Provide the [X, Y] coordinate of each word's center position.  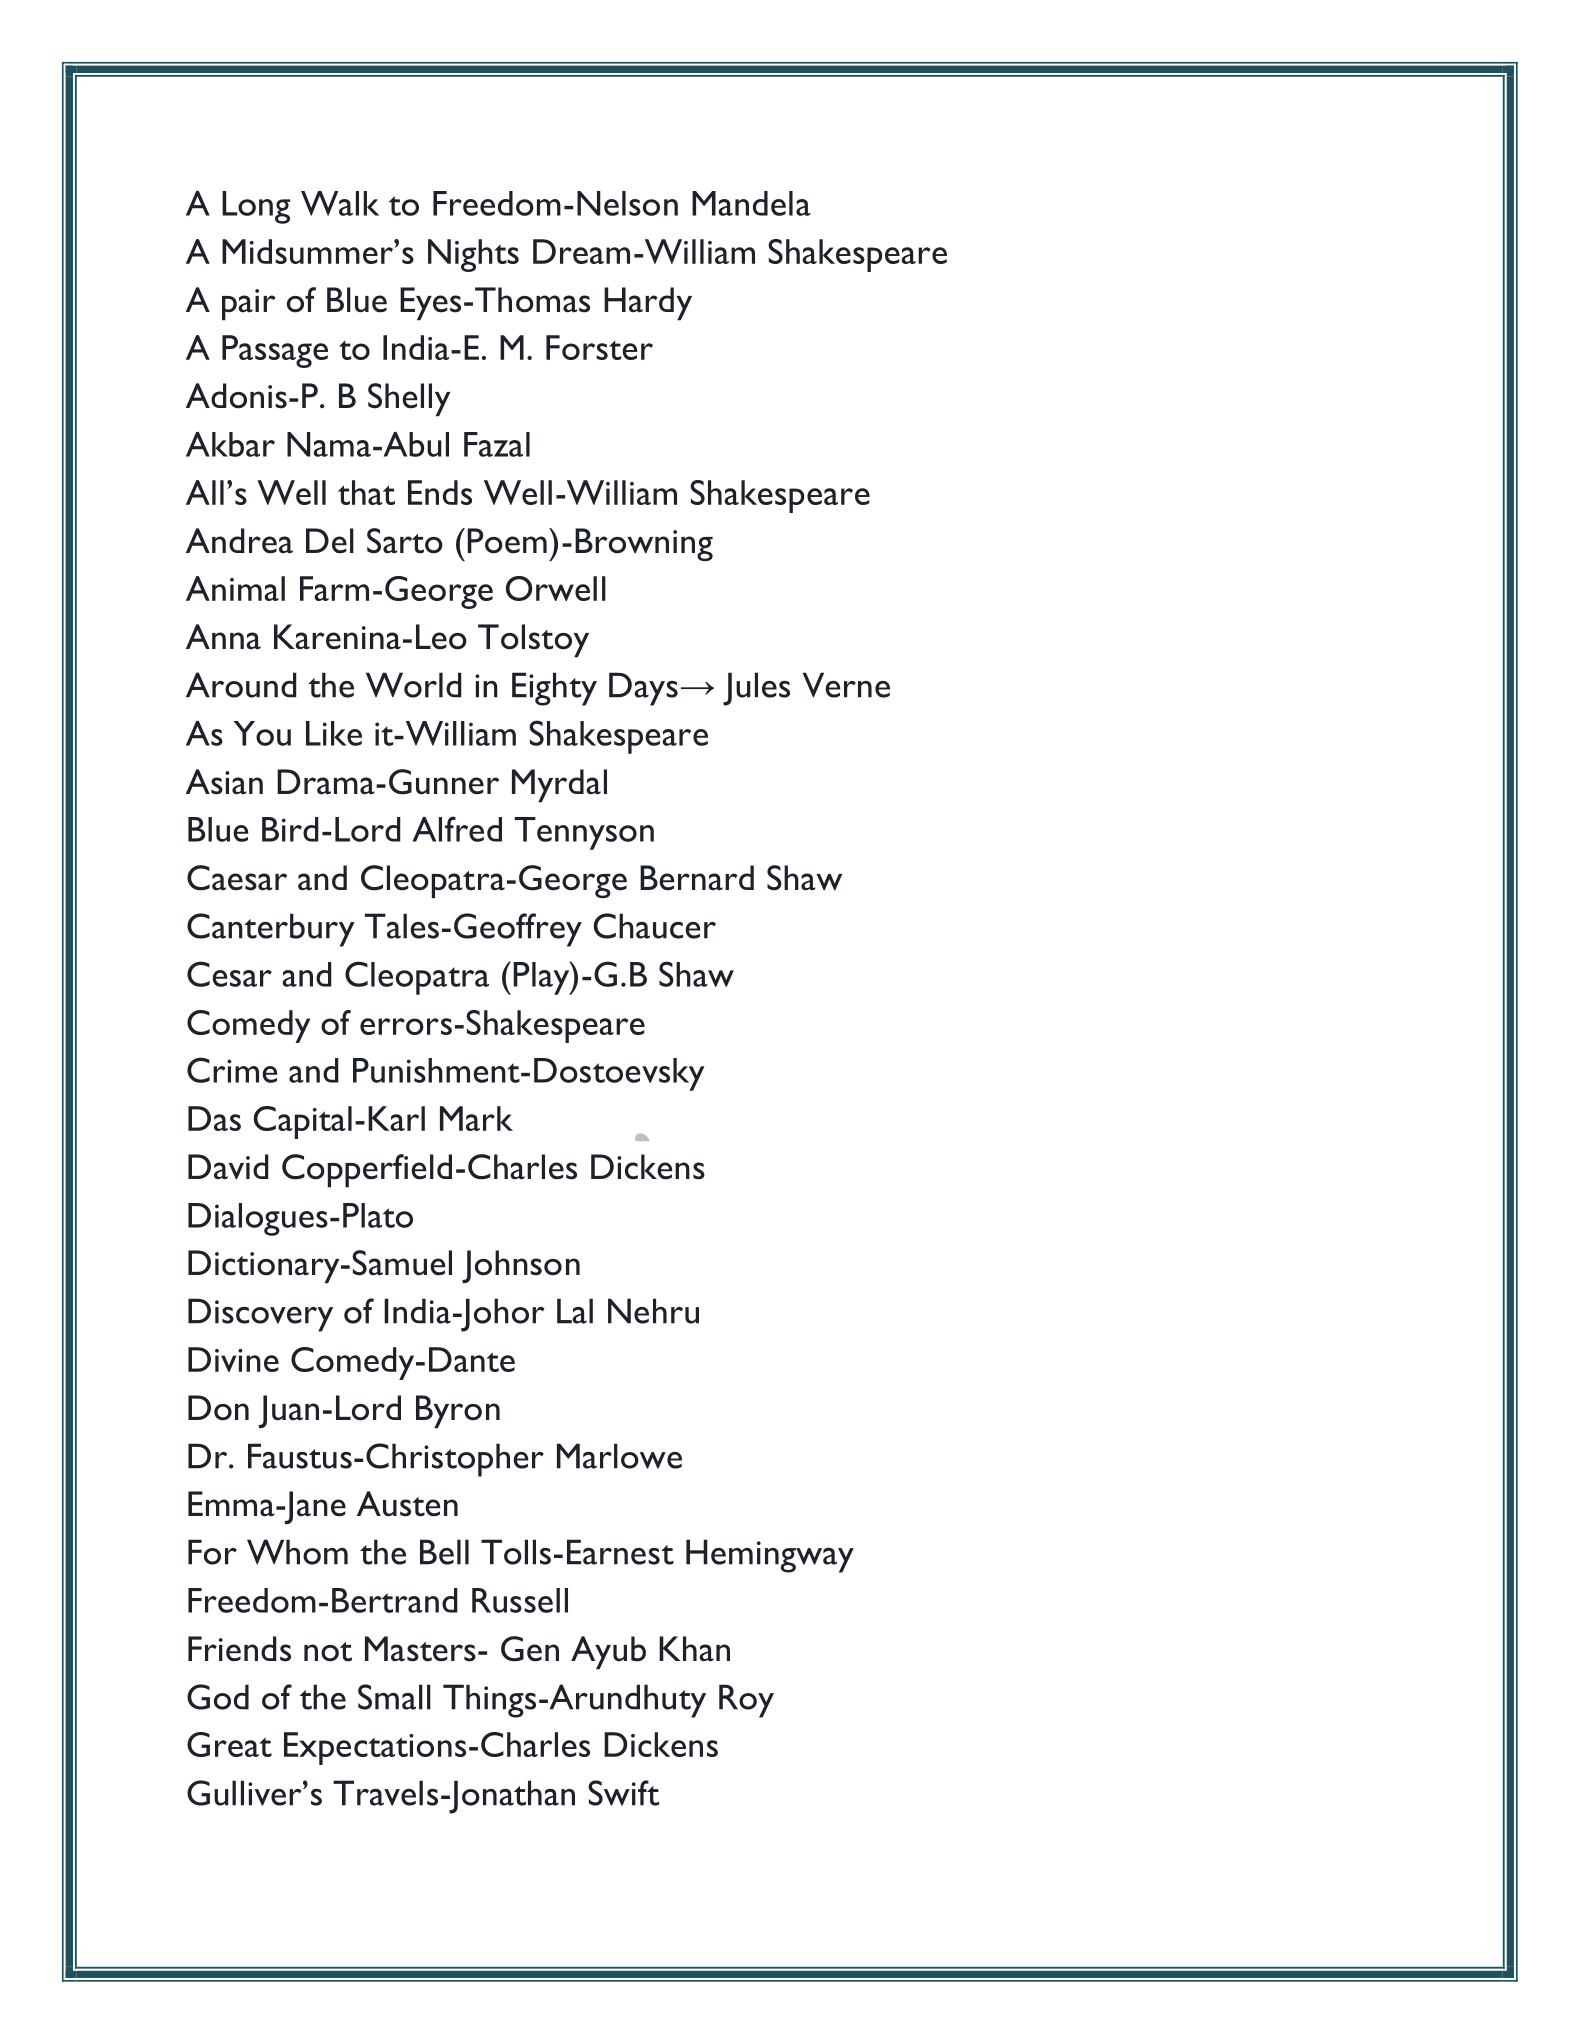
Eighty [554, 689]
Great [229, 1744]
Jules [756, 689]
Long [256, 207]
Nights [473, 255]
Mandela [751, 203]
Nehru [653, 1311]
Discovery [260, 1315]
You [262, 733]
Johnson [521, 1266]
